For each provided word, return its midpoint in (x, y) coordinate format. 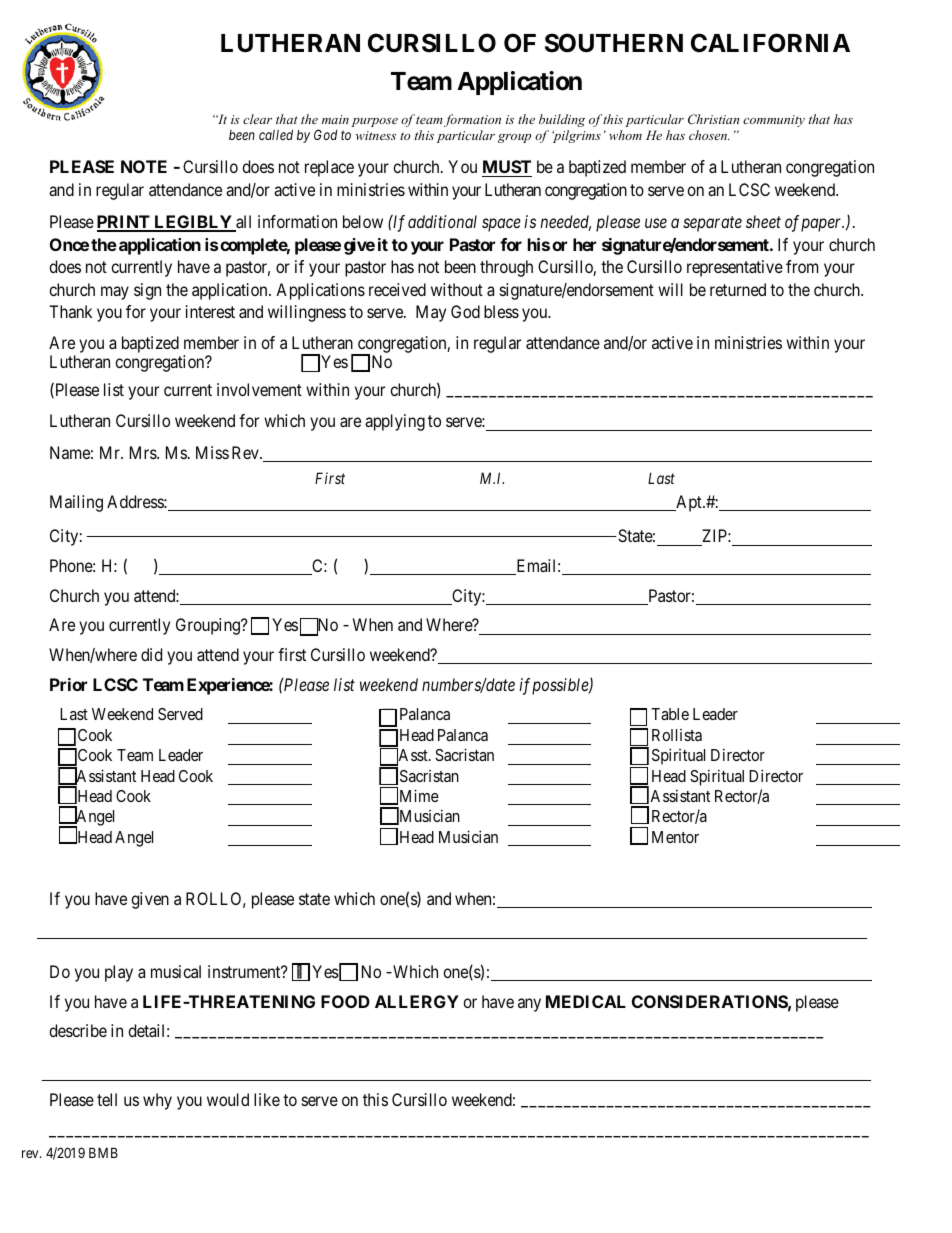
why (157, 1101)
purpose (374, 122)
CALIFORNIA (770, 43)
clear (257, 119)
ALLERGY (417, 1001)
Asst (413, 756)
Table (670, 714)
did (151, 654)
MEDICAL (586, 1001)
